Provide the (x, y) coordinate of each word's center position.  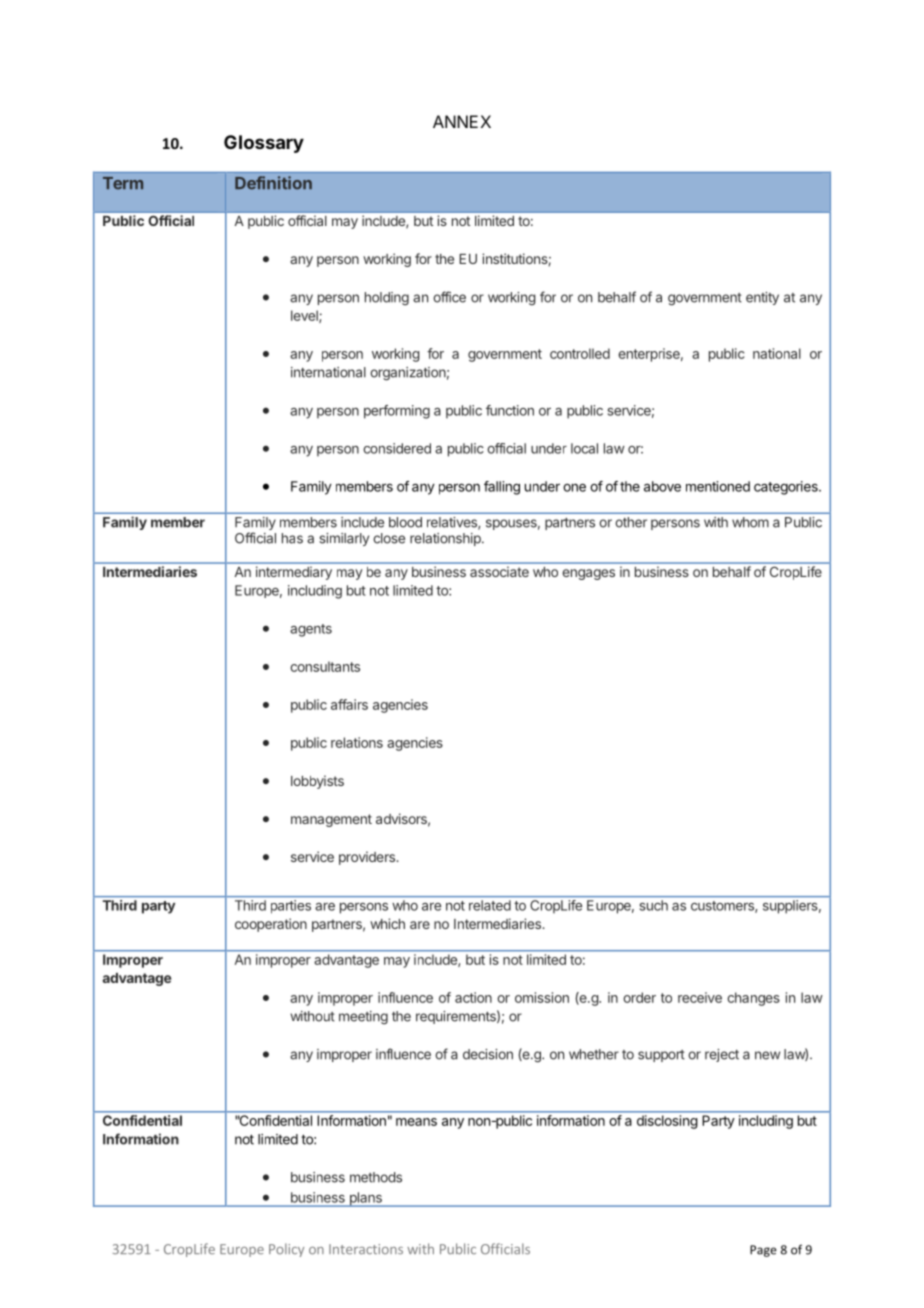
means (416, 1122)
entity (762, 298)
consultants (325, 666)
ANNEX (462, 121)
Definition (273, 183)
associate (499, 571)
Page (763, 1251)
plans (365, 1199)
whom (750, 522)
